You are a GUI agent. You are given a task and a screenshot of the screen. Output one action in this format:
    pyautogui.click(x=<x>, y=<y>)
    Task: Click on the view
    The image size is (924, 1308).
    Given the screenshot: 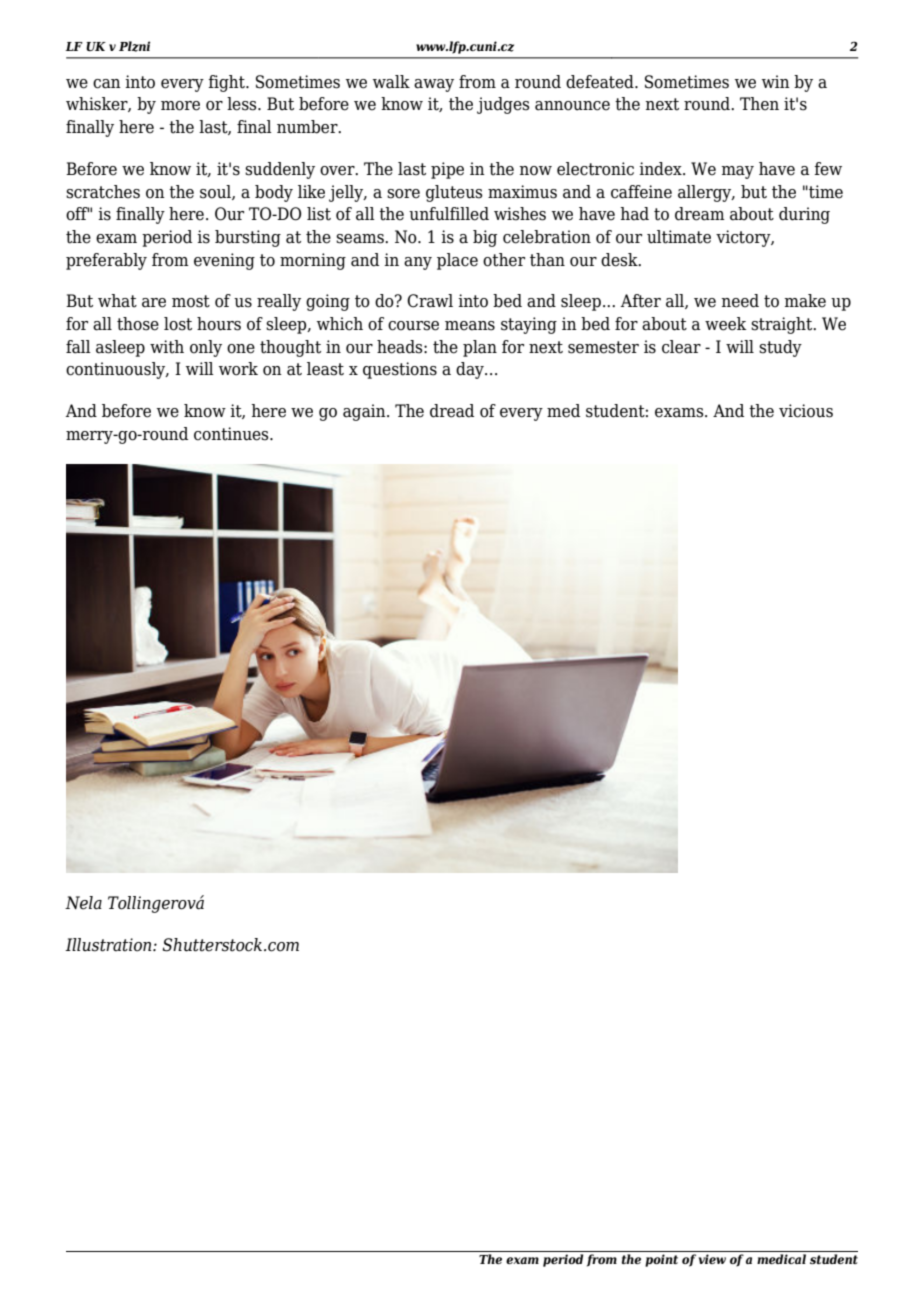 What is the action you would take?
    pyautogui.click(x=712, y=1259)
